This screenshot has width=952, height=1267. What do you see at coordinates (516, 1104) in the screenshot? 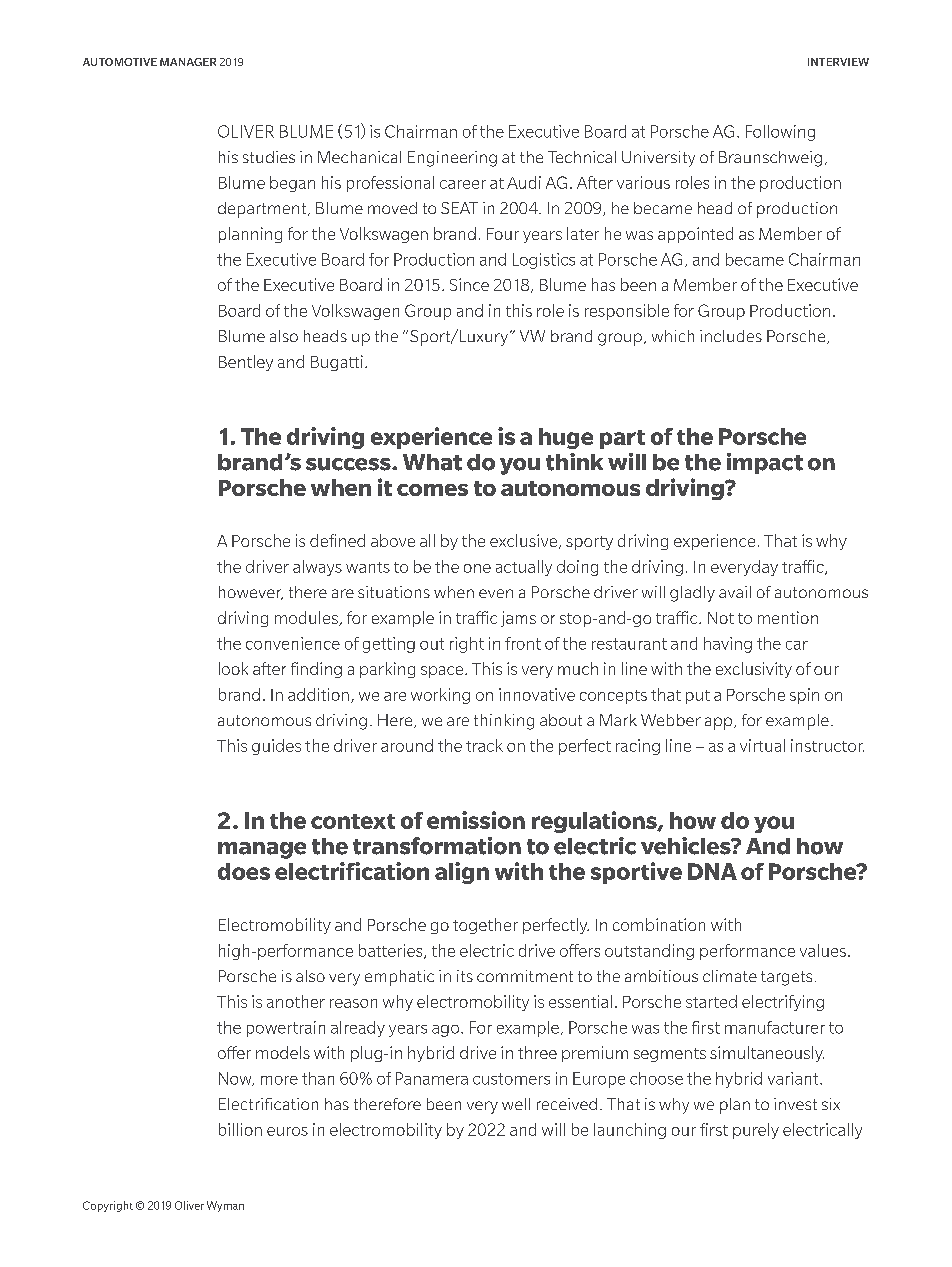
I see `well` at bounding box center [516, 1104].
